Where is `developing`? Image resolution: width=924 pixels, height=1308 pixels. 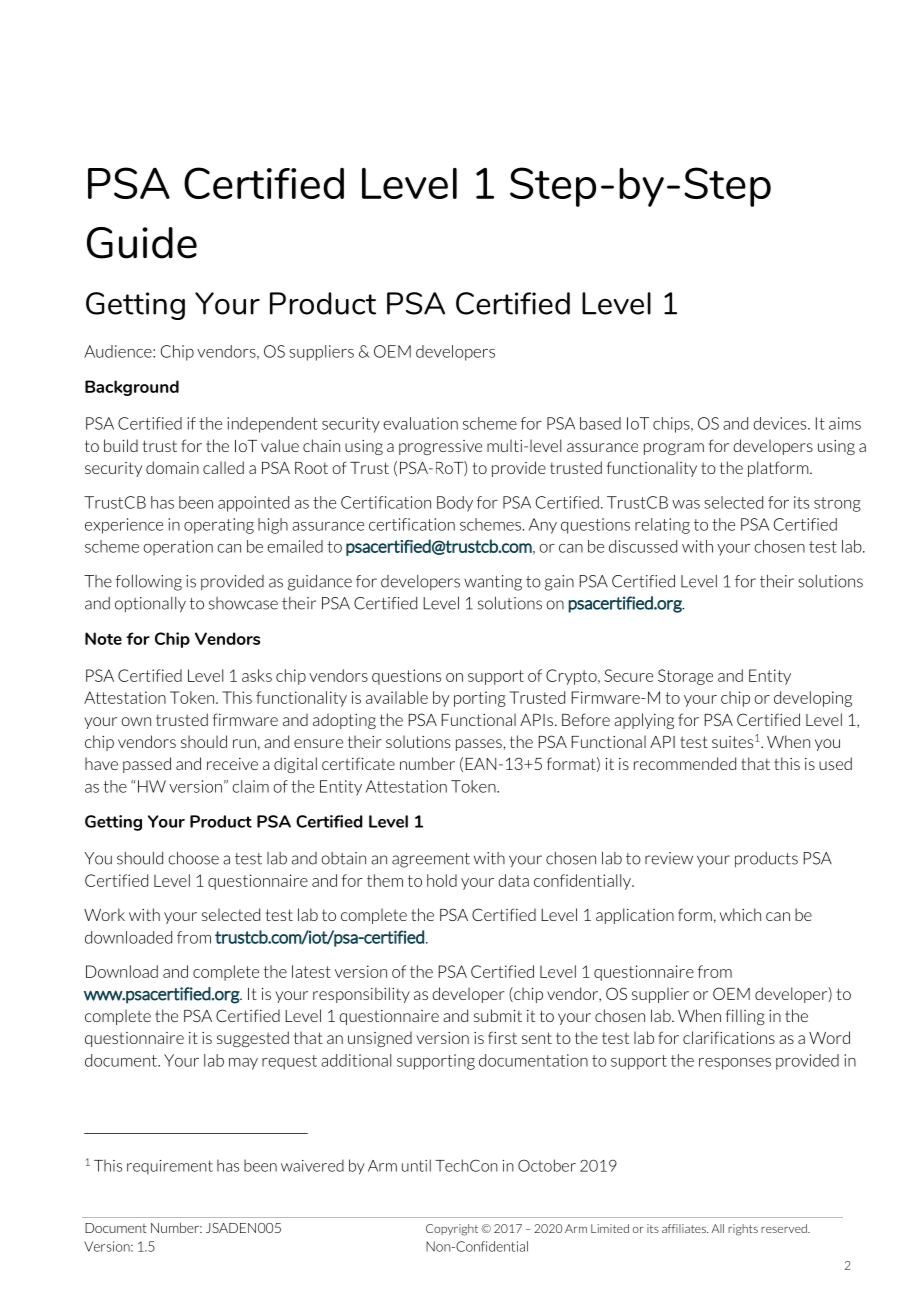
developing is located at coordinates (813, 699).
